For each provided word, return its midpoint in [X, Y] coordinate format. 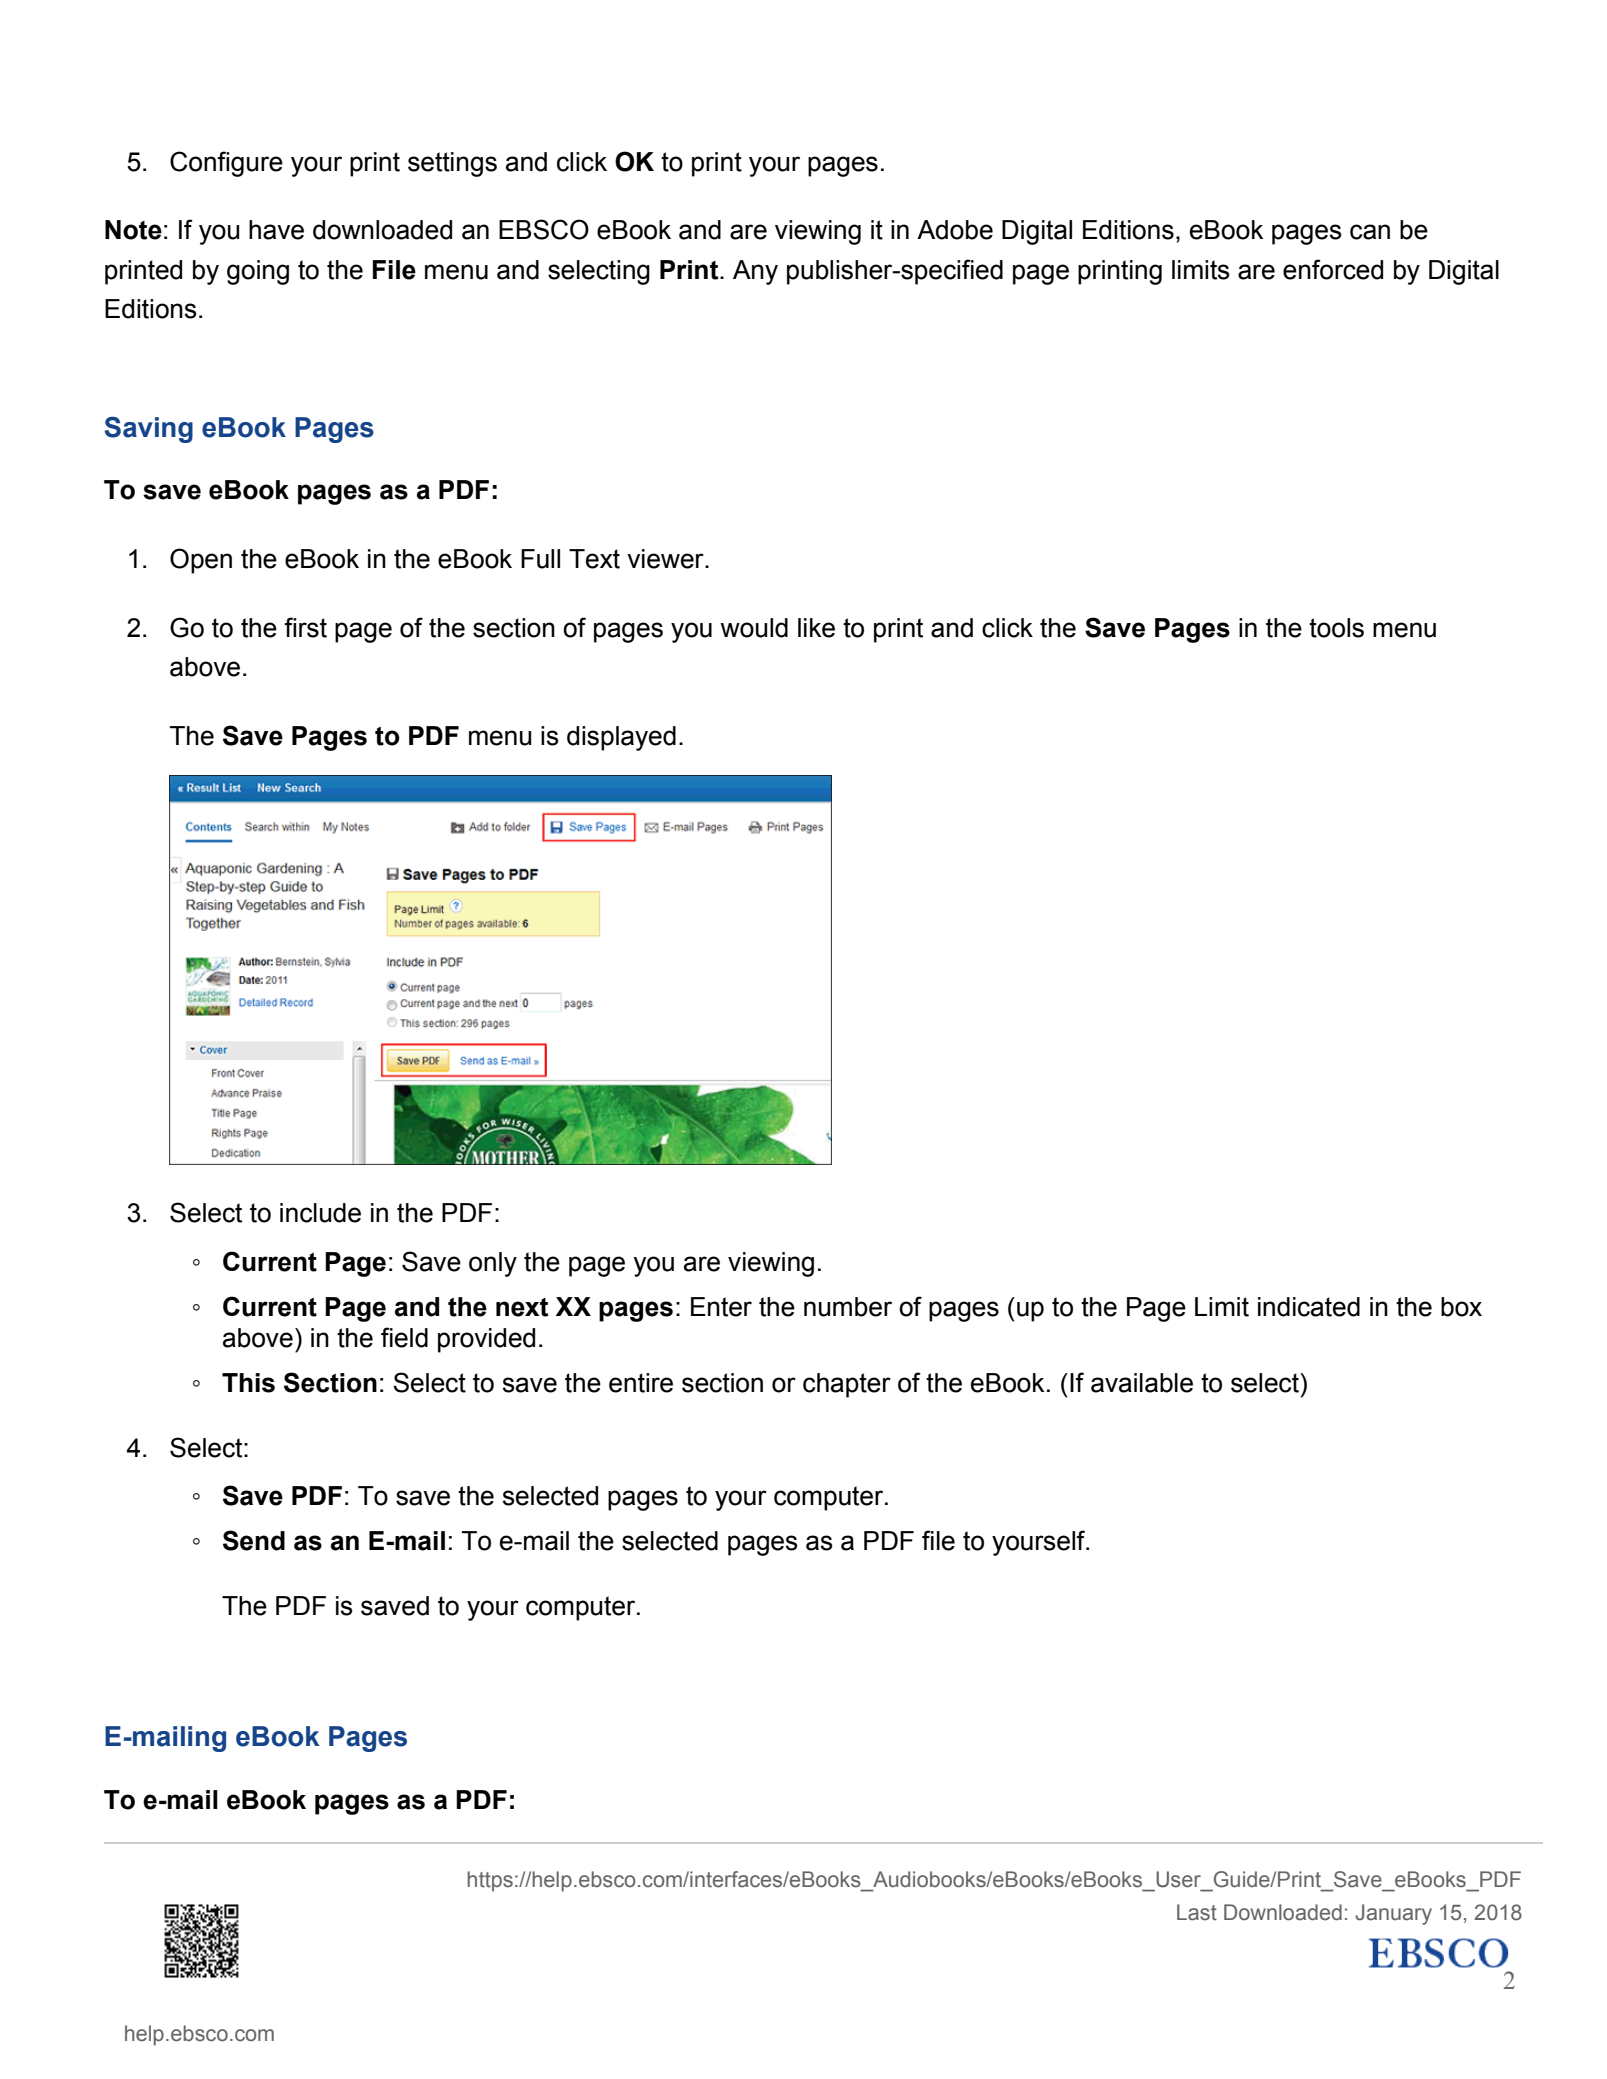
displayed [621, 738]
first [305, 627]
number [848, 1307]
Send [254, 1540]
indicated [1309, 1307]
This [248, 1383]
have [276, 230]
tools [1336, 628]
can [1370, 232]
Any [755, 272]
